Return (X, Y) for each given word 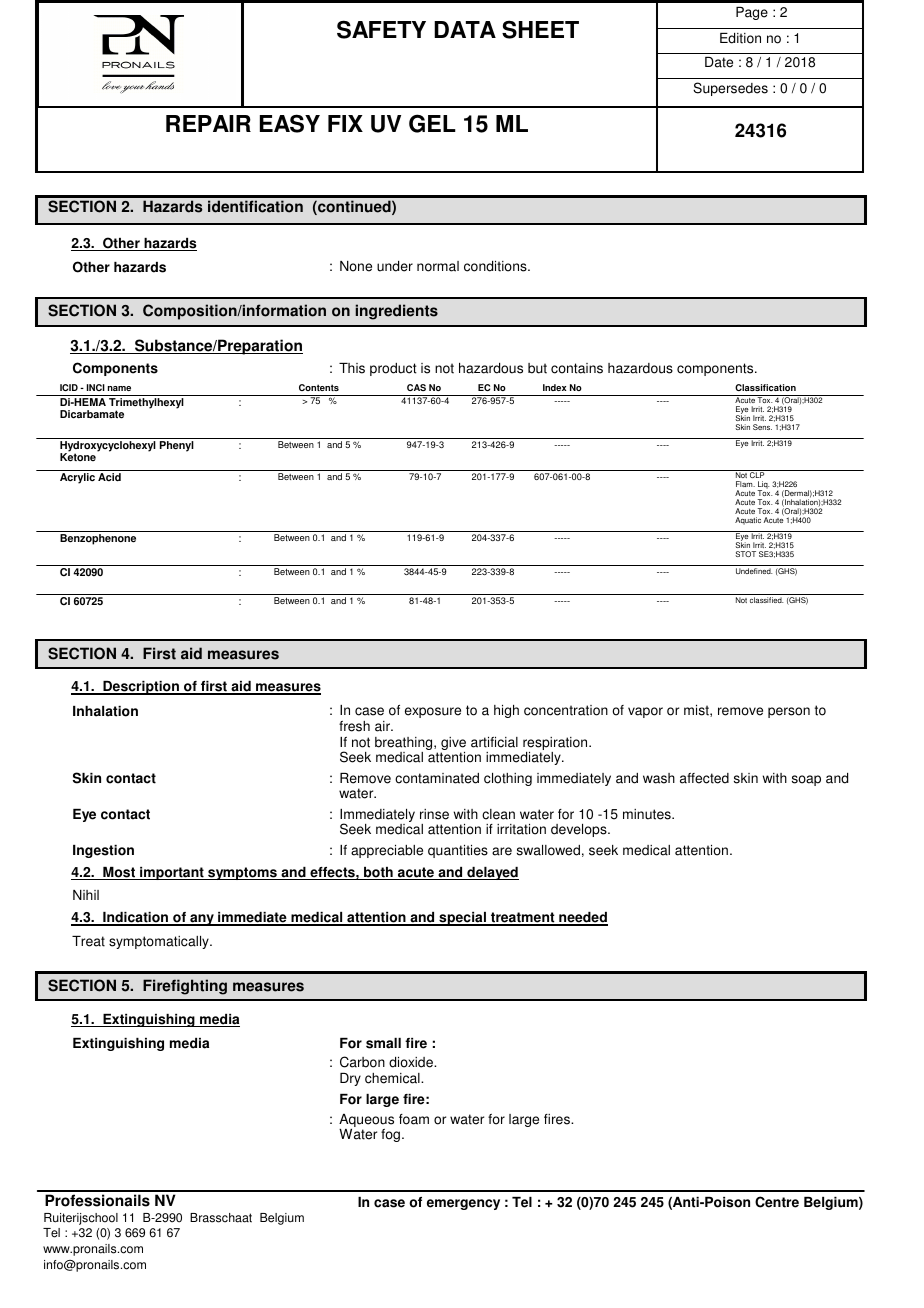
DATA (465, 29)
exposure (433, 712)
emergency (463, 1204)
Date (719, 62)
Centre (777, 1202)
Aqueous (366, 1122)
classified (767, 600)
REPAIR (208, 123)
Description (141, 688)
